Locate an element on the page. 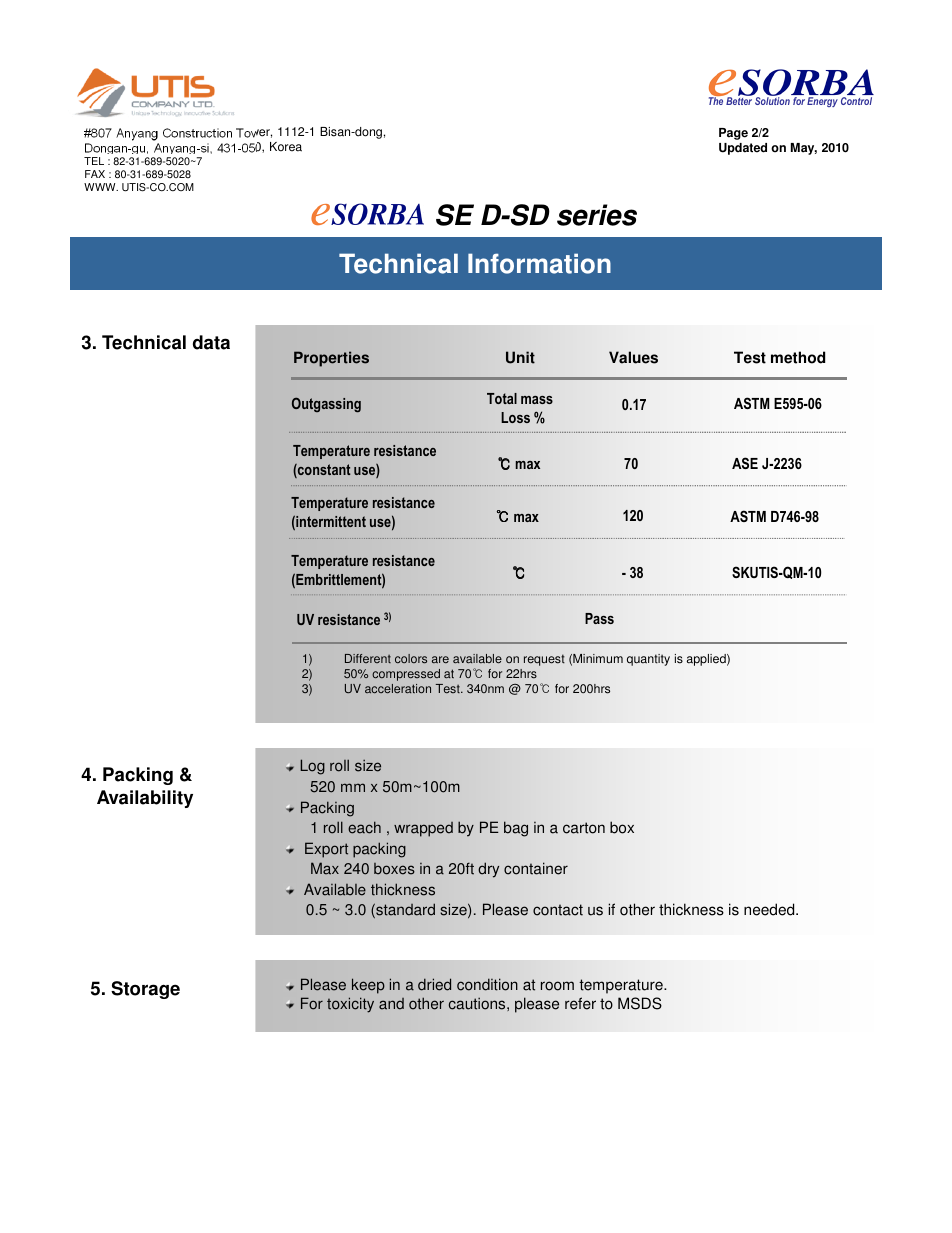 The width and height of the document is (952, 1233). Different is located at coordinates (368, 658).
